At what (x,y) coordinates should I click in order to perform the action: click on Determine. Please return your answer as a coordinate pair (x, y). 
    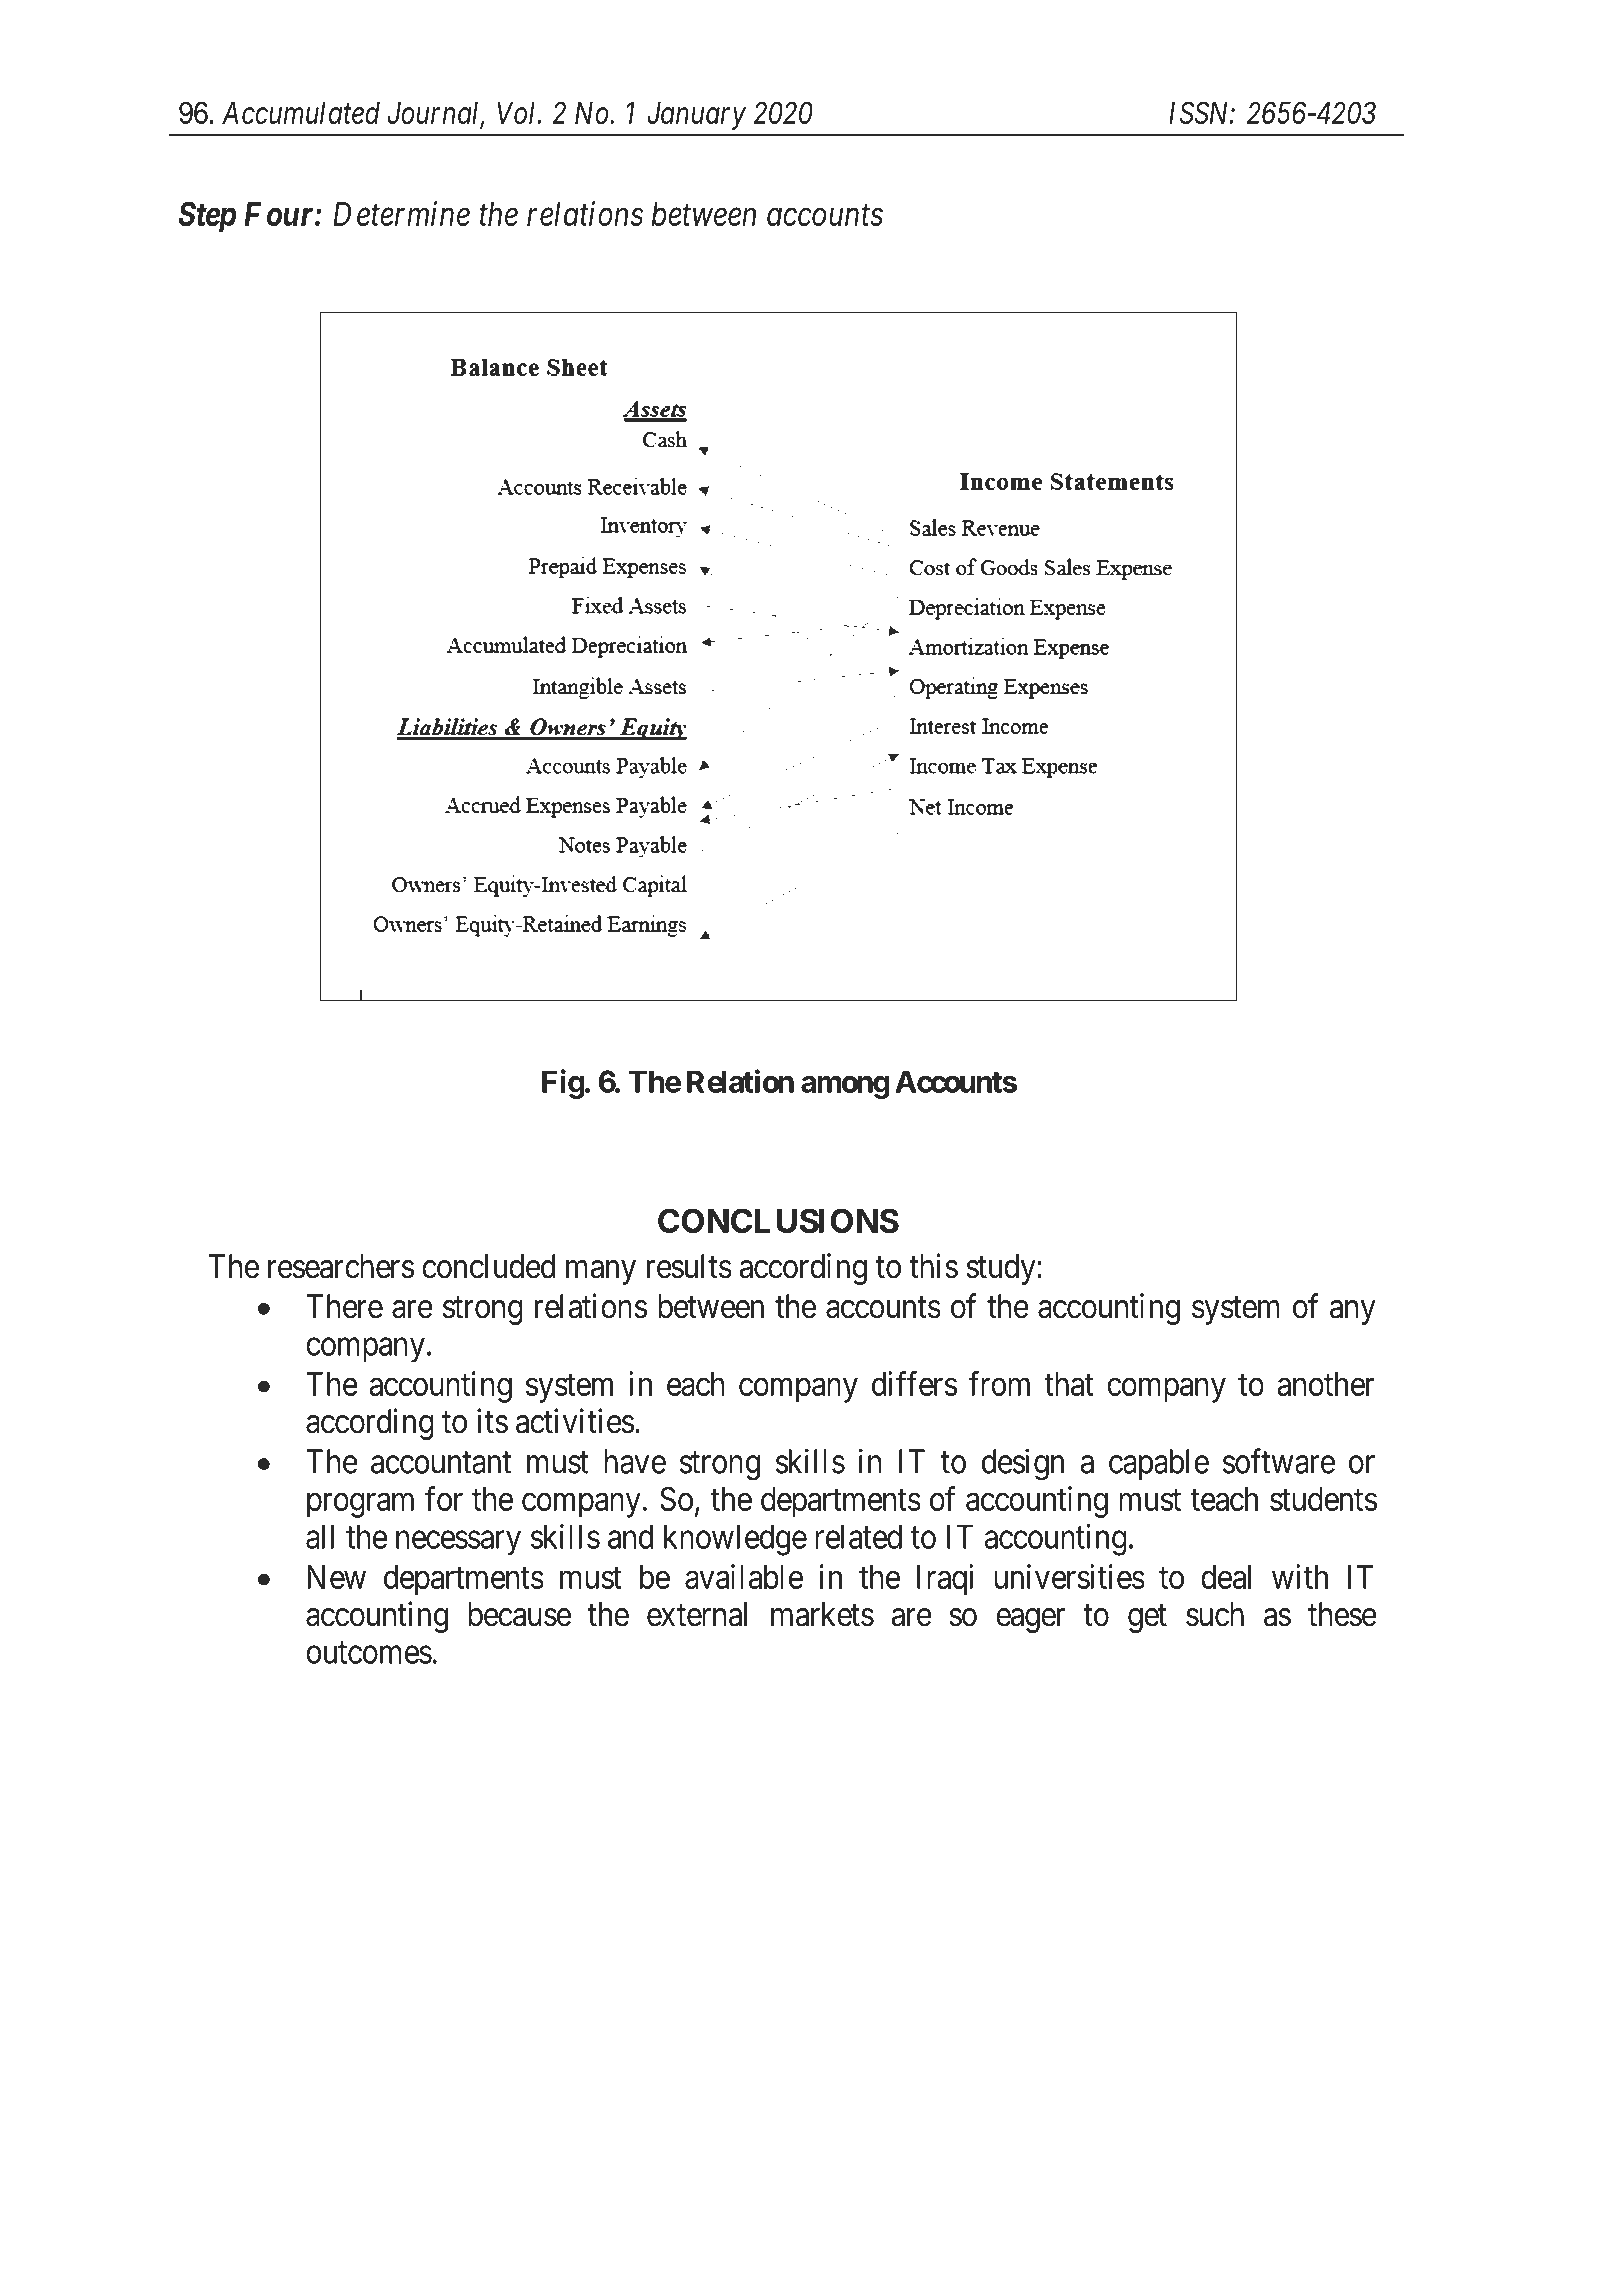
    Looking at the image, I should click on (401, 214).
